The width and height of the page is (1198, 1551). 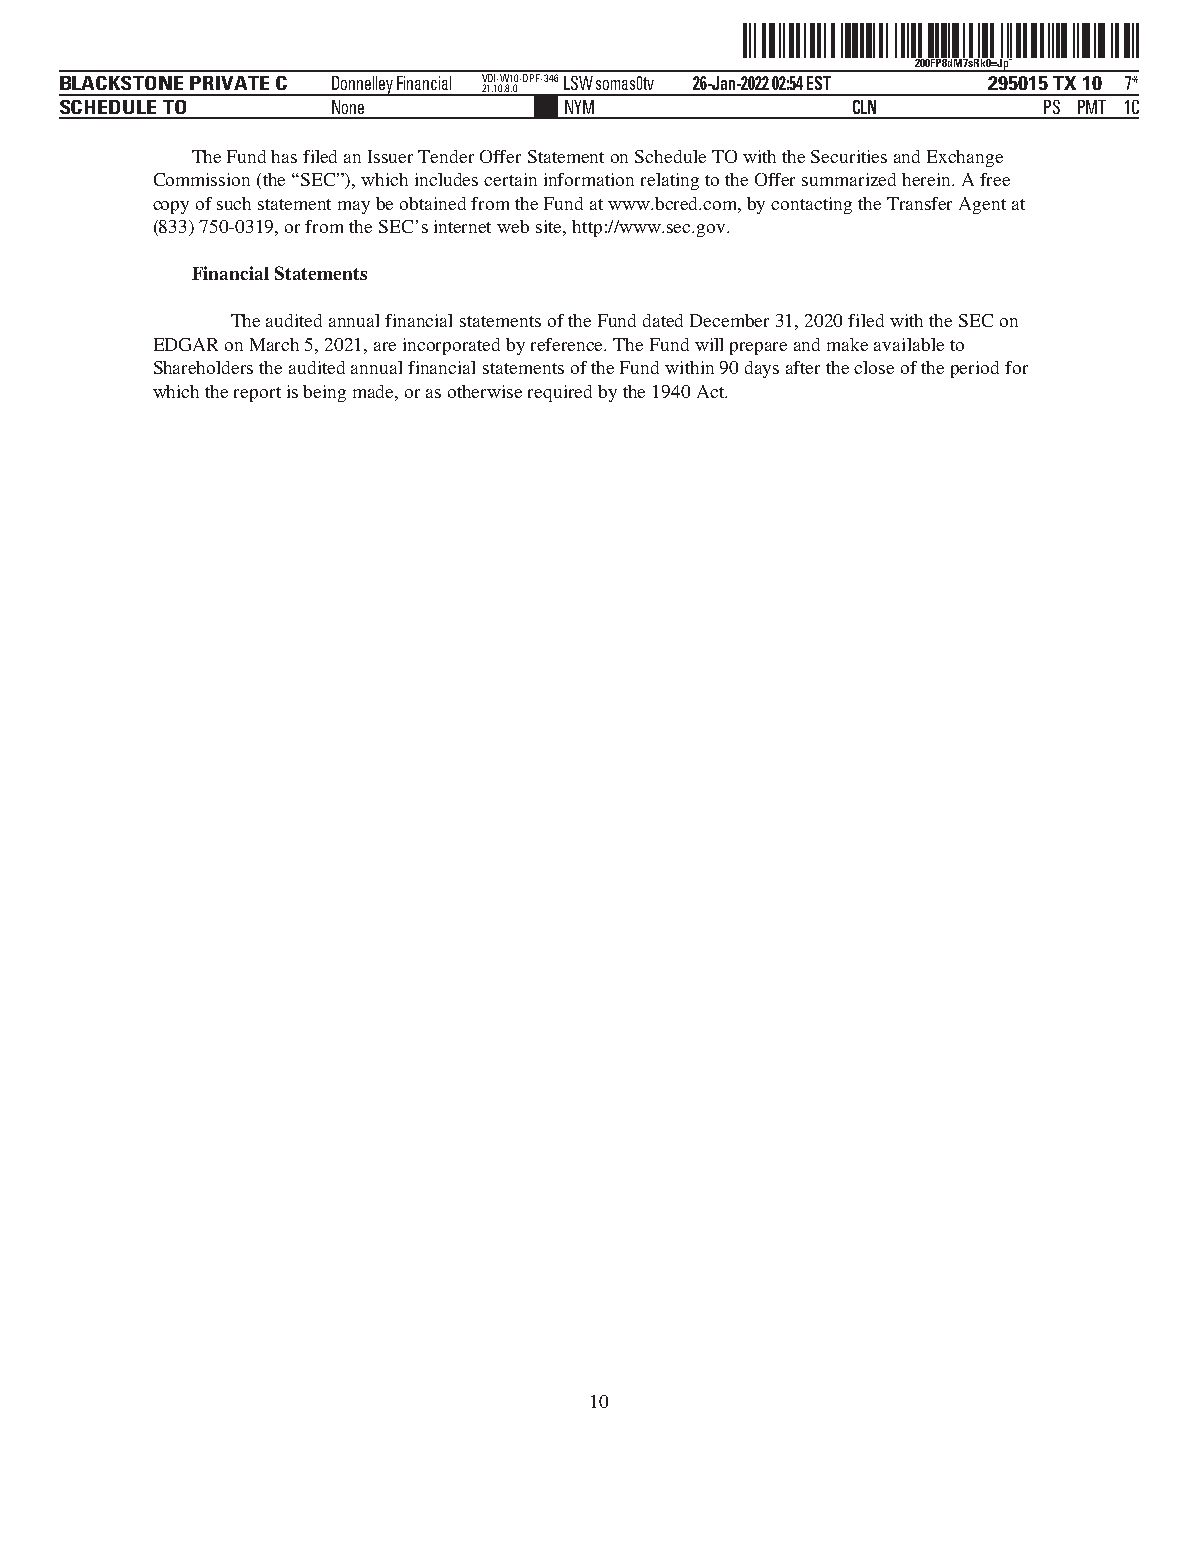 What do you see at coordinates (589, 179) in the page?
I see `information` at bounding box center [589, 179].
